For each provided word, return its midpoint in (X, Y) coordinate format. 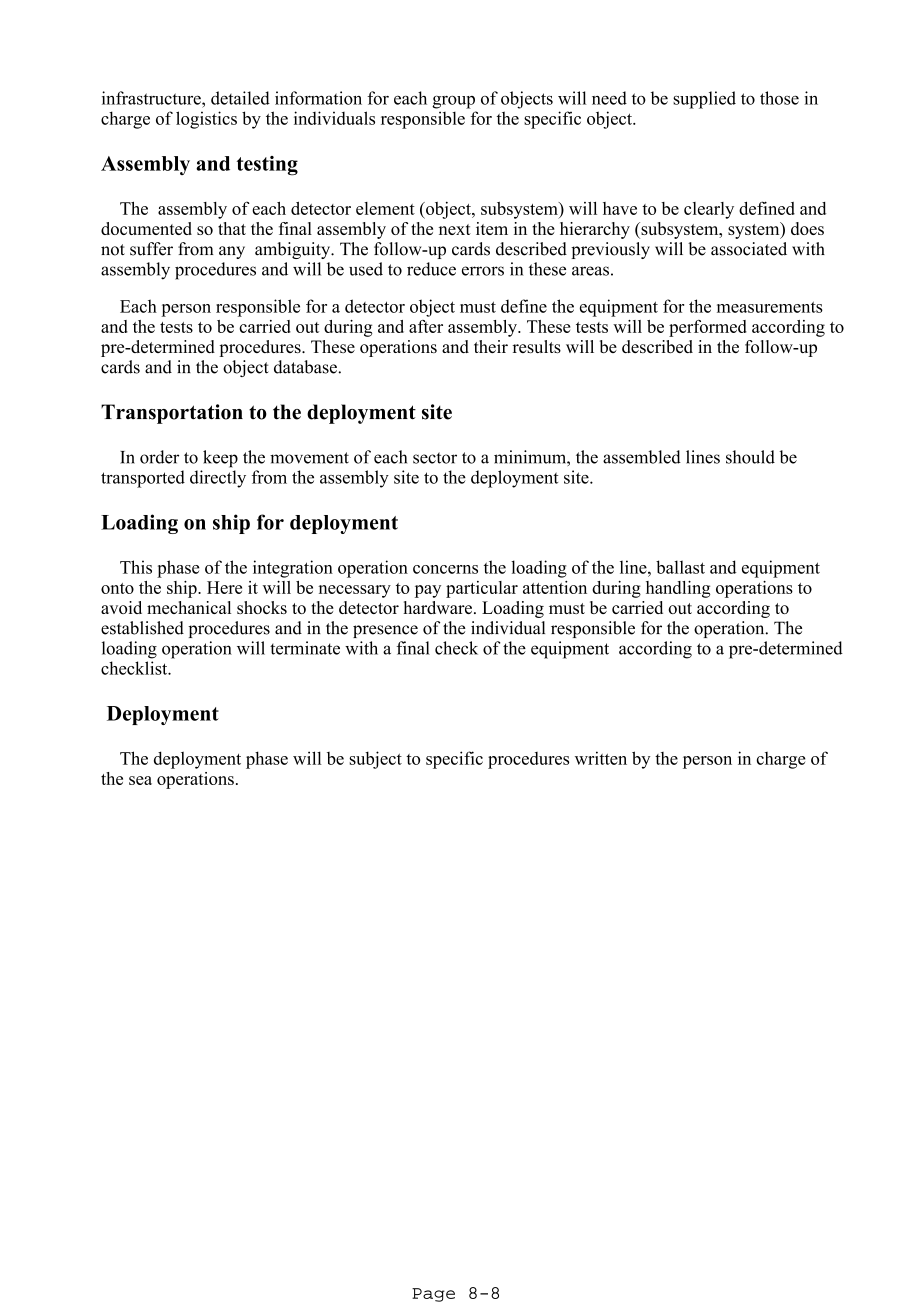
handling (678, 589)
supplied (704, 100)
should (750, 457)
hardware (437, 607)
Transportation (172, 414)
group (453, 102)
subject (375, 760)
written (601, 758)
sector (435, 458)
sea (140, 780)
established (142, 628)
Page (433, 1295)
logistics (206, 120)
